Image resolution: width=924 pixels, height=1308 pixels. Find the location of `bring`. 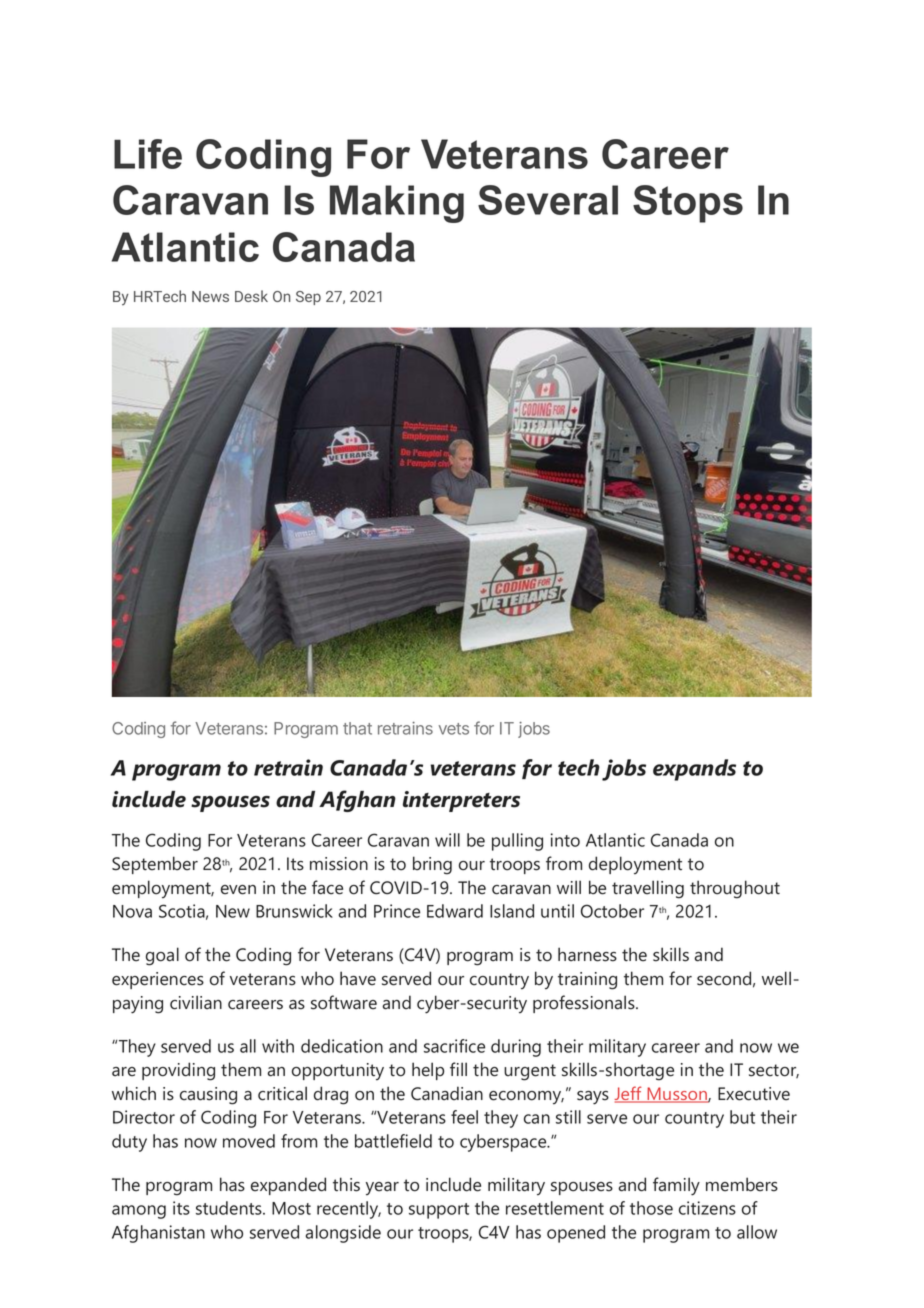

bring is located at coordinates (432, 865).
